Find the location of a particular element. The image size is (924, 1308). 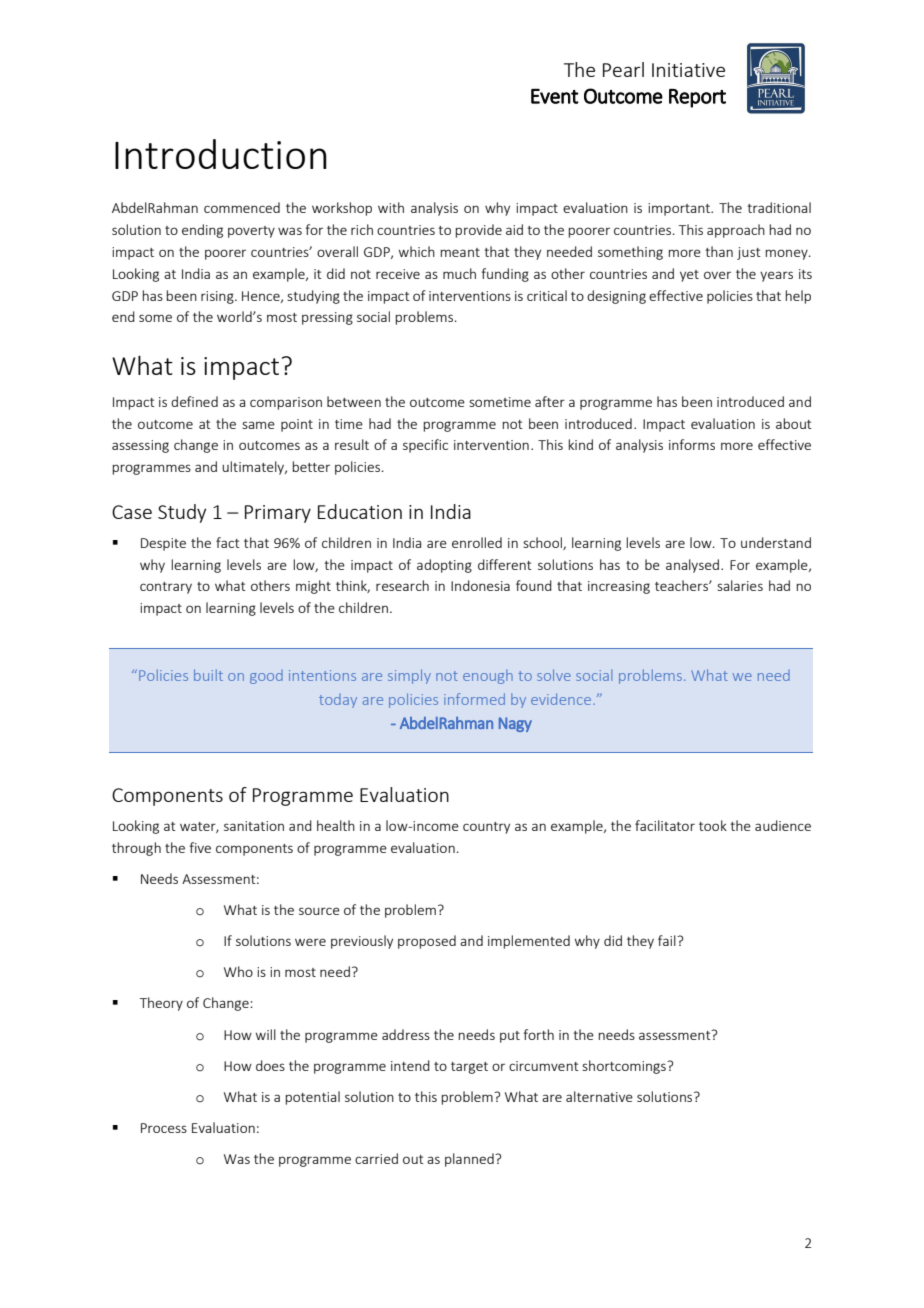

Report is located at coordinates (697, 98).
